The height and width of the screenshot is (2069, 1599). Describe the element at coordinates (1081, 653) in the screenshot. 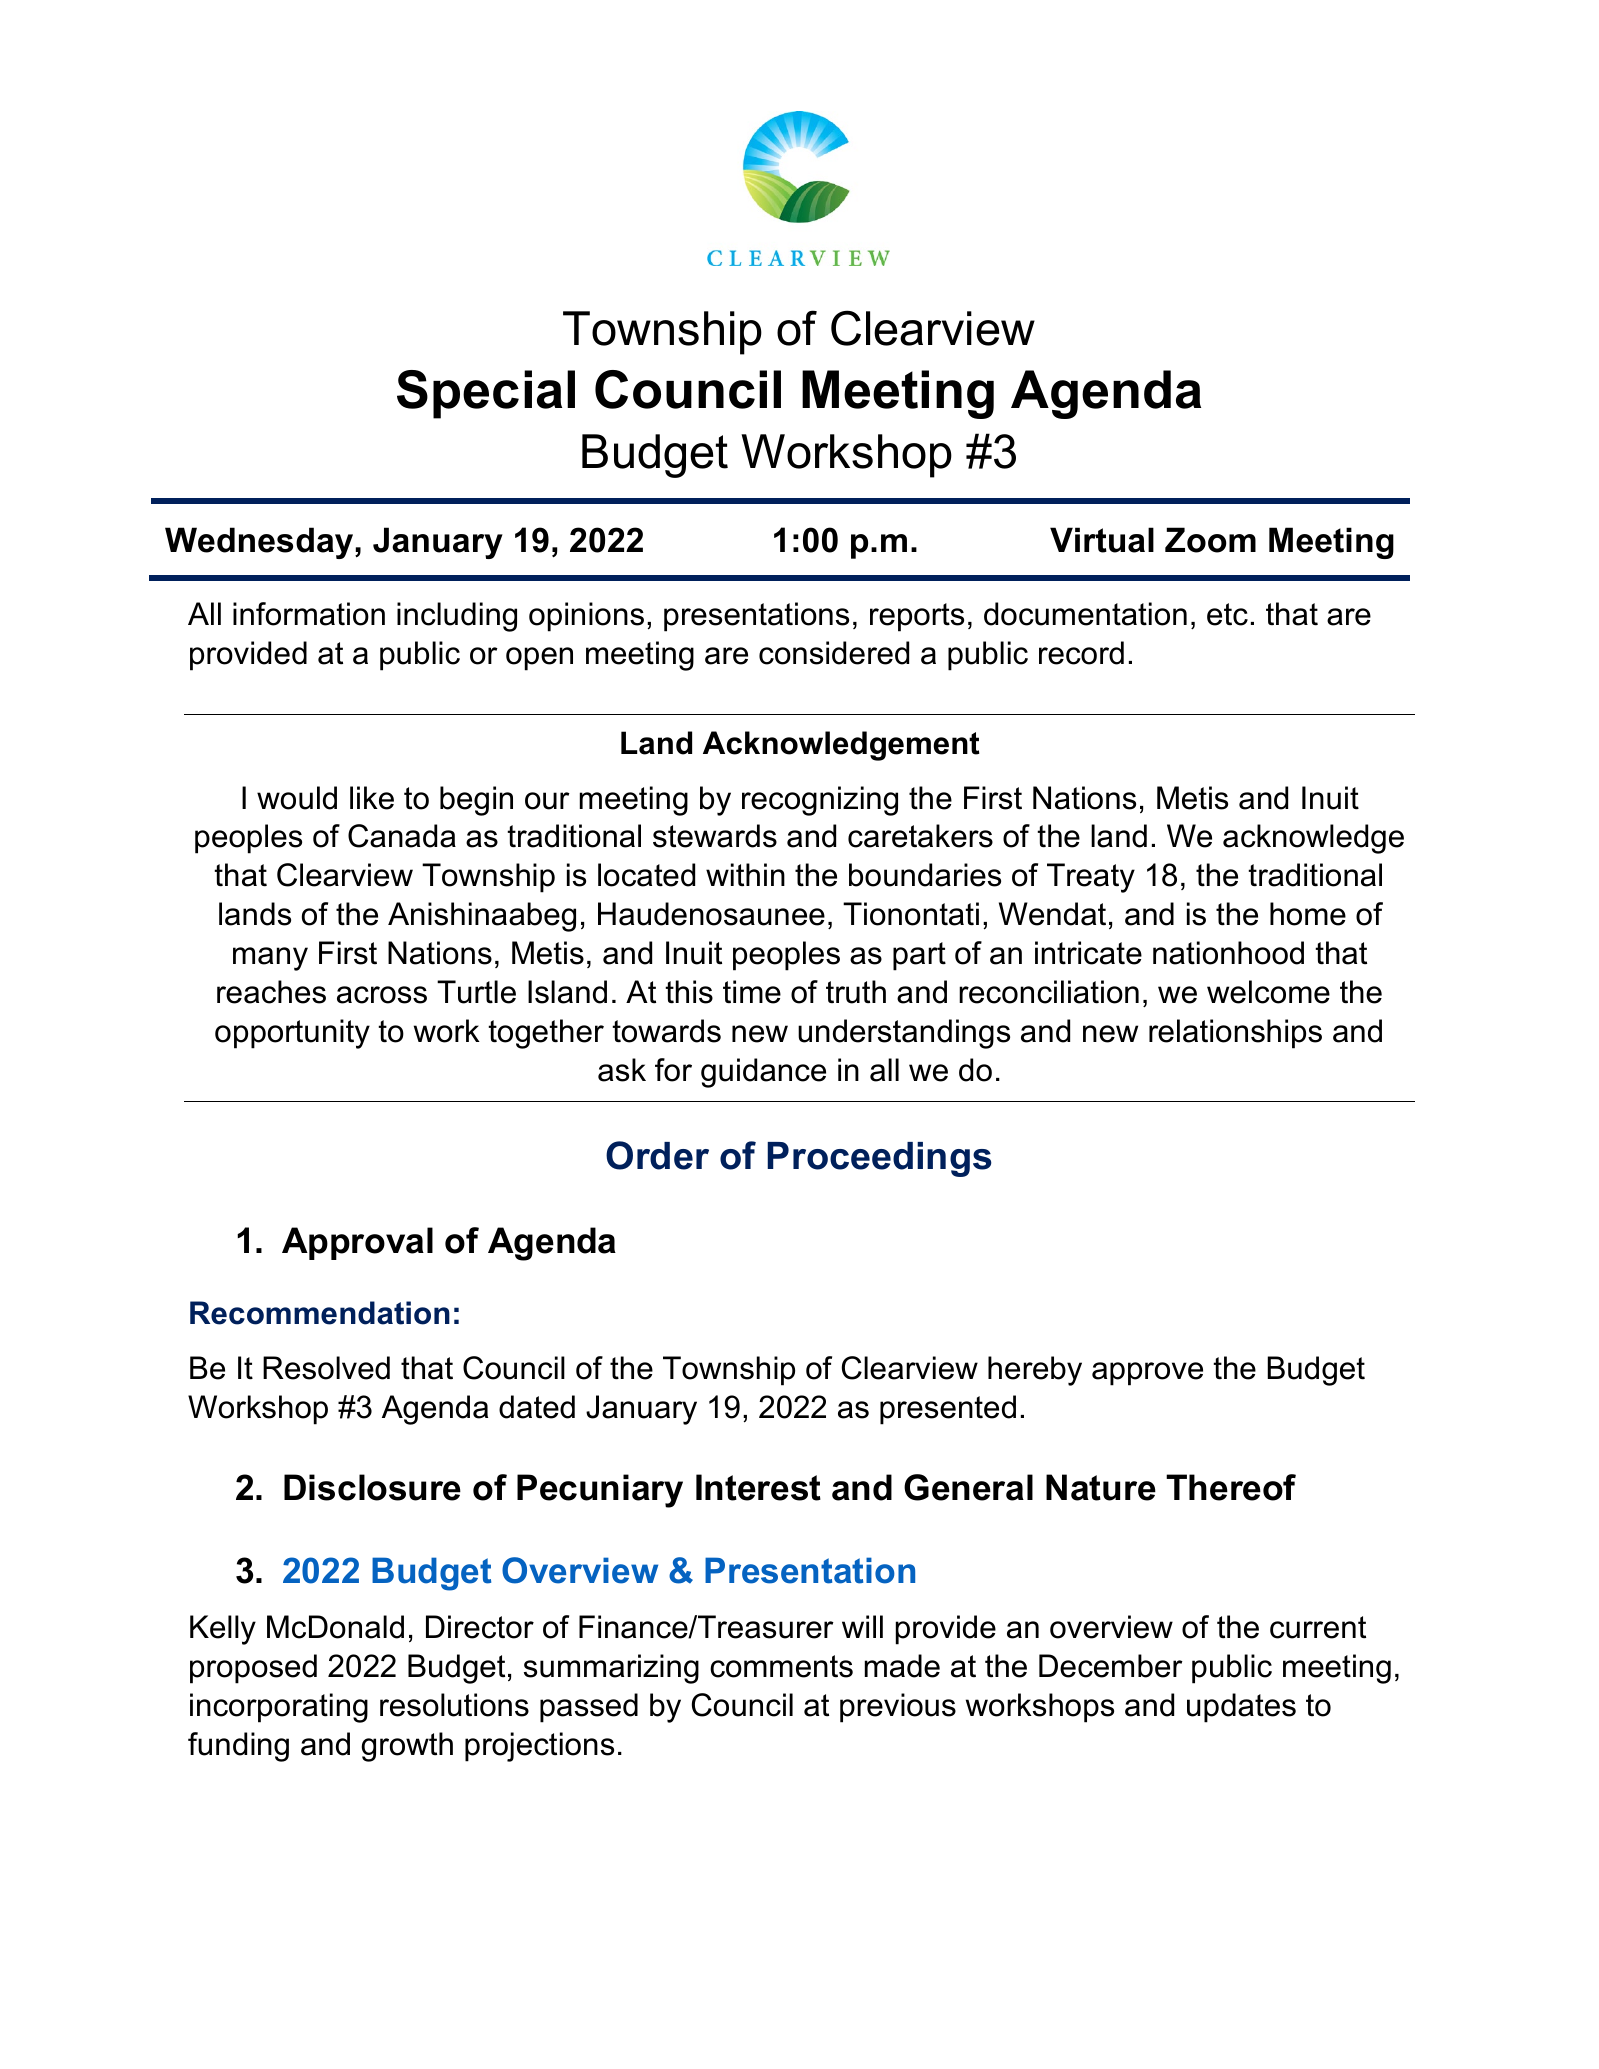

I see `record` at that location.
